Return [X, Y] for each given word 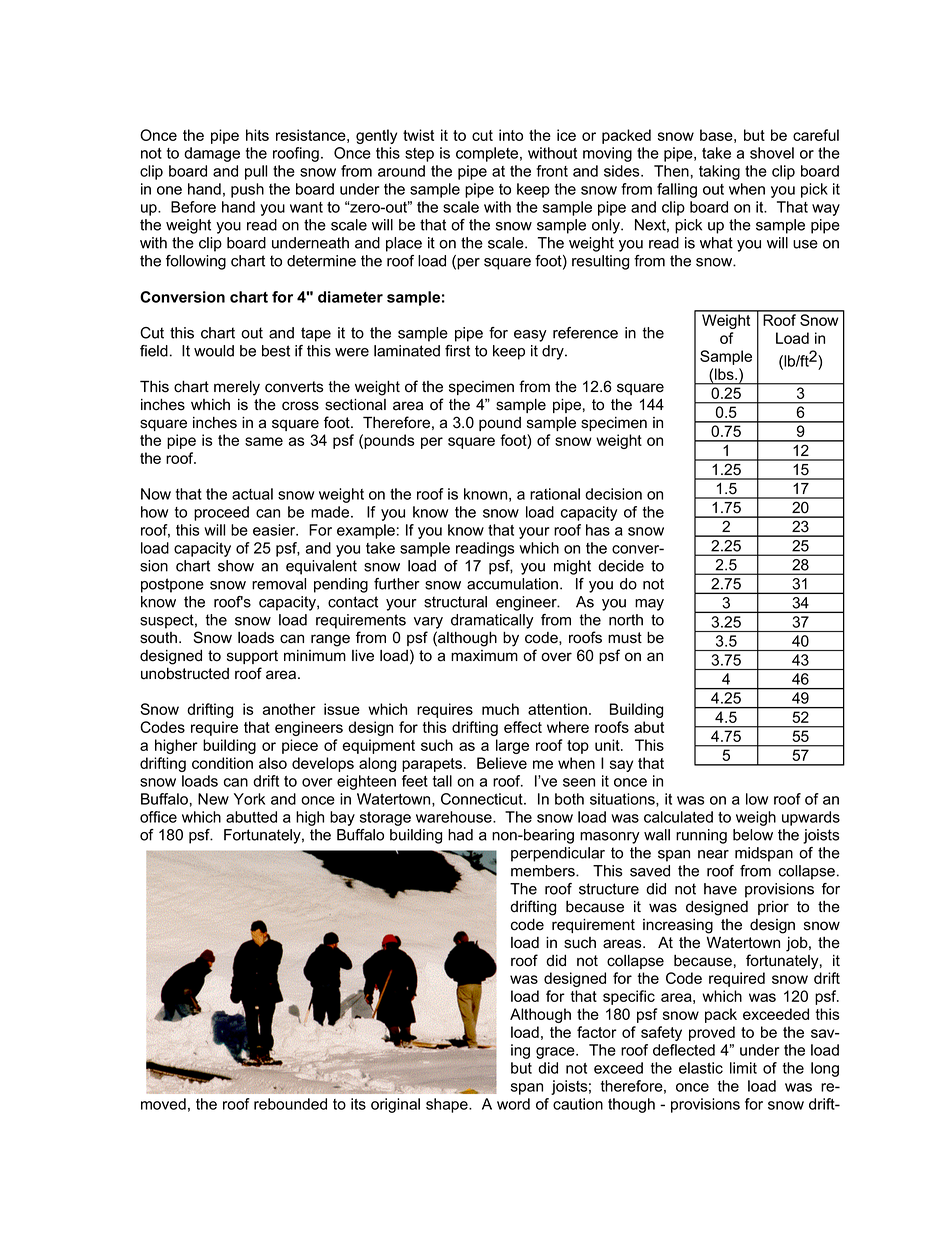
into [511, 135]
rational [555, 494]
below [753, 835]
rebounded [290, 1104]
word [513, 1104]
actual [252, 494]
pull [256, 172]
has [598, 530]
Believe [502, 763]
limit [743, 1068]
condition [222, 763]
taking [719, 172]
